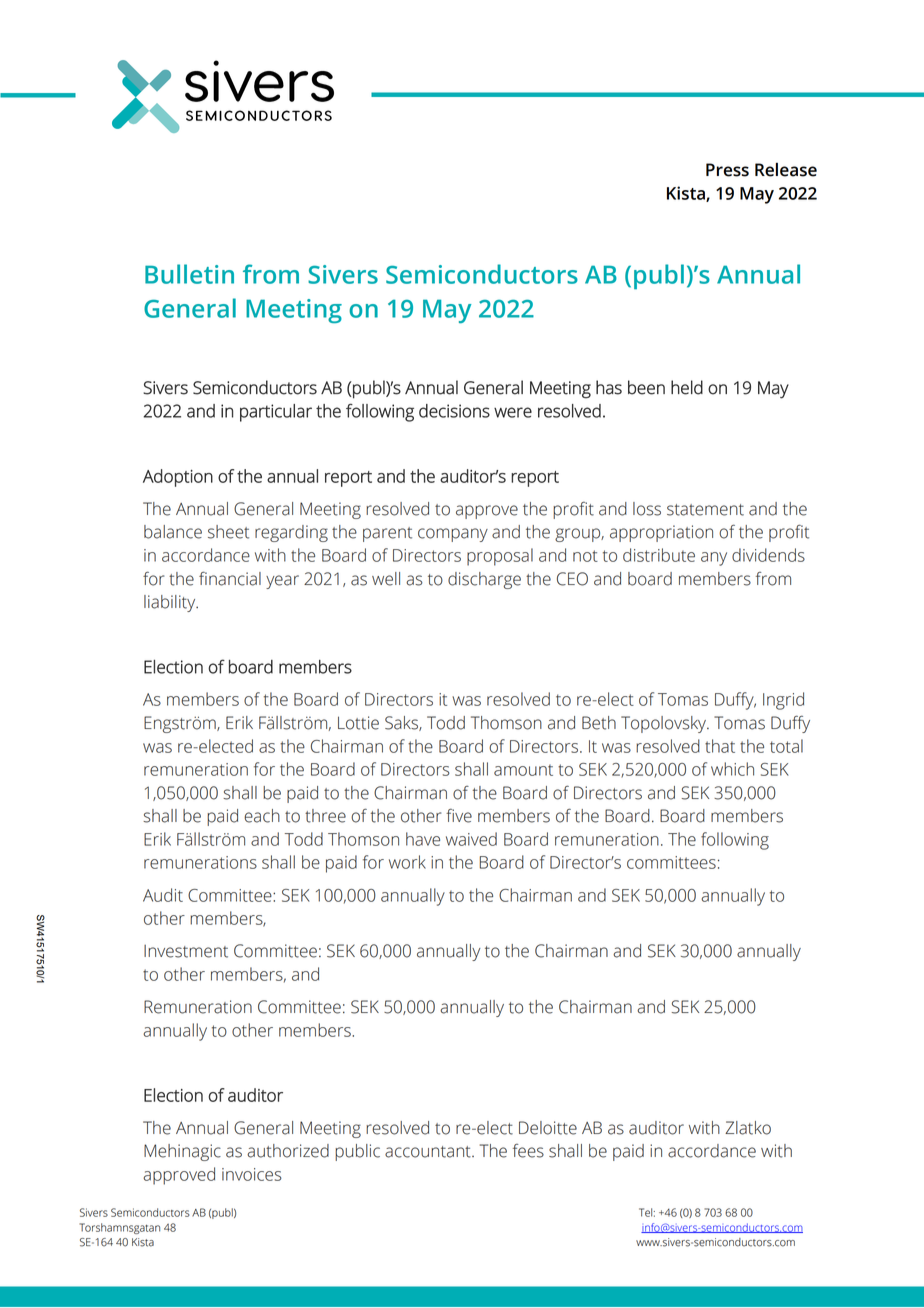 This page has height=1308, width=924. What do you see at coordinates (189, 274) in the page?
I see `Bulletin` at bounding box center [189, 274].
